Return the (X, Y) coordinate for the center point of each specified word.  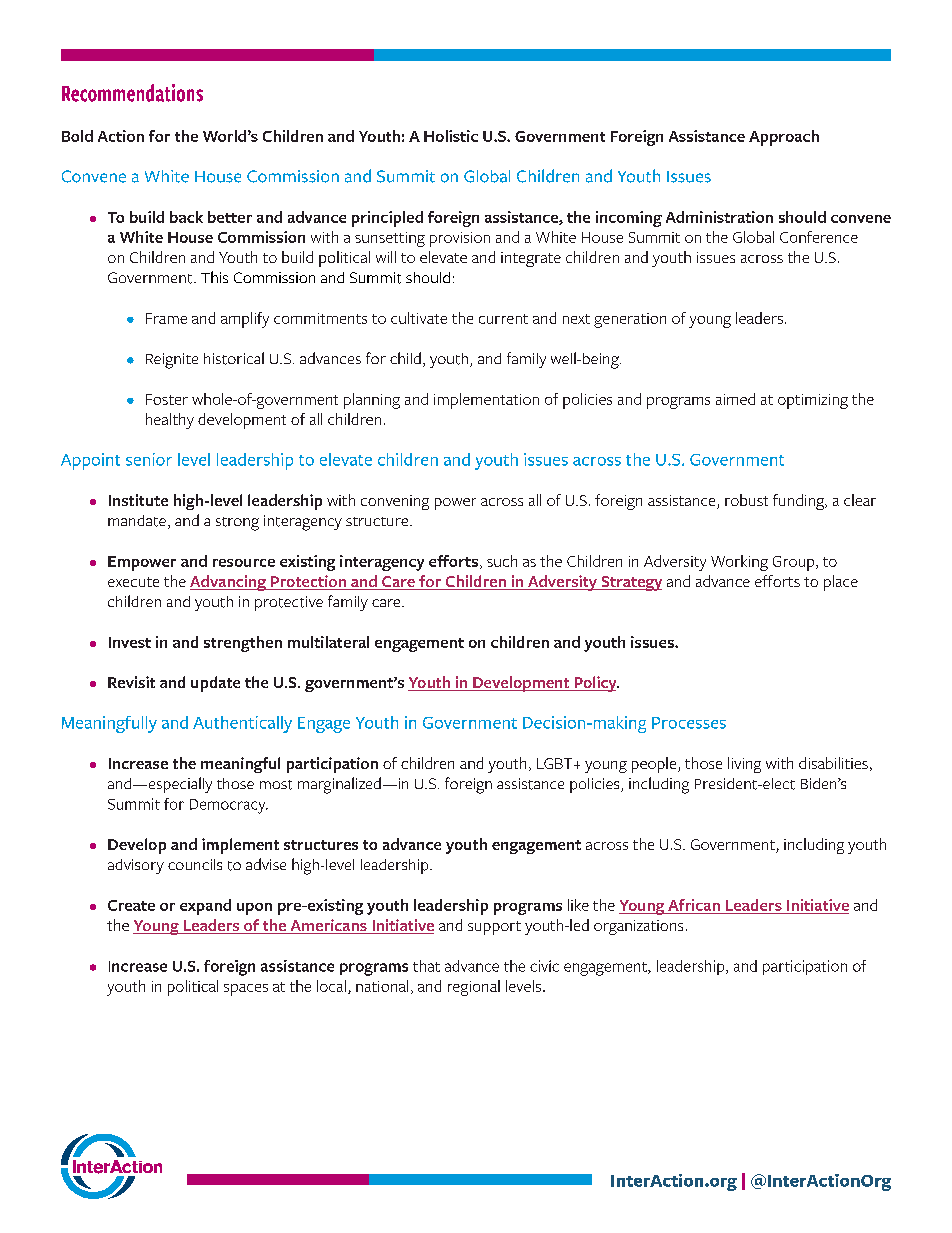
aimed (735, 399)
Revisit (131, 682)
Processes (689, 723)
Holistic (451, 136)
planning (372, 401)
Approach (784, 138)
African (694, 906)
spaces (246, 990)
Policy (595, 684)
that (426, 966)
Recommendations (132, 93)
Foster (167, 399)
